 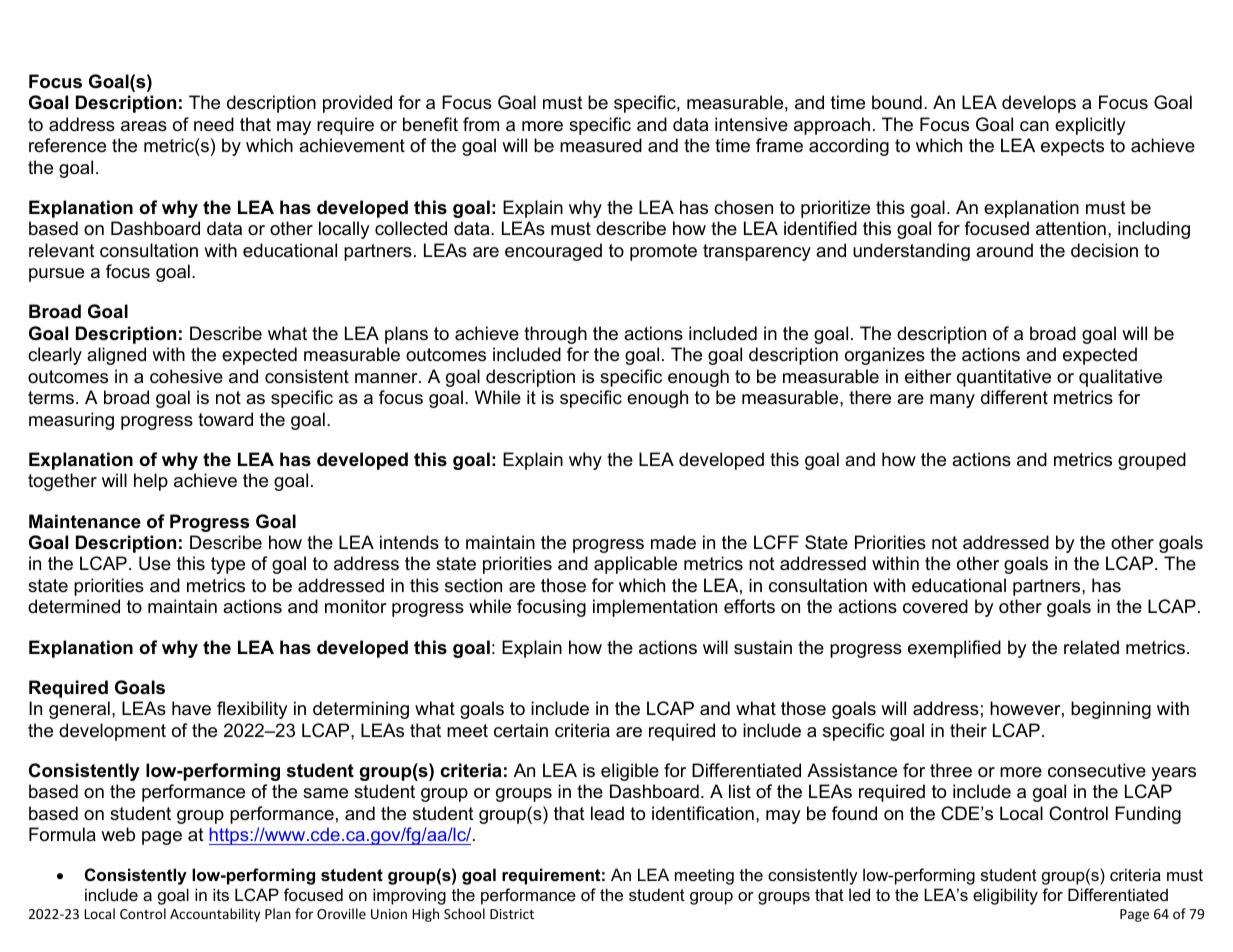 What do you see at coordinates (221, 894) in the document?
I see `its` at bounding box center [221, 894].
